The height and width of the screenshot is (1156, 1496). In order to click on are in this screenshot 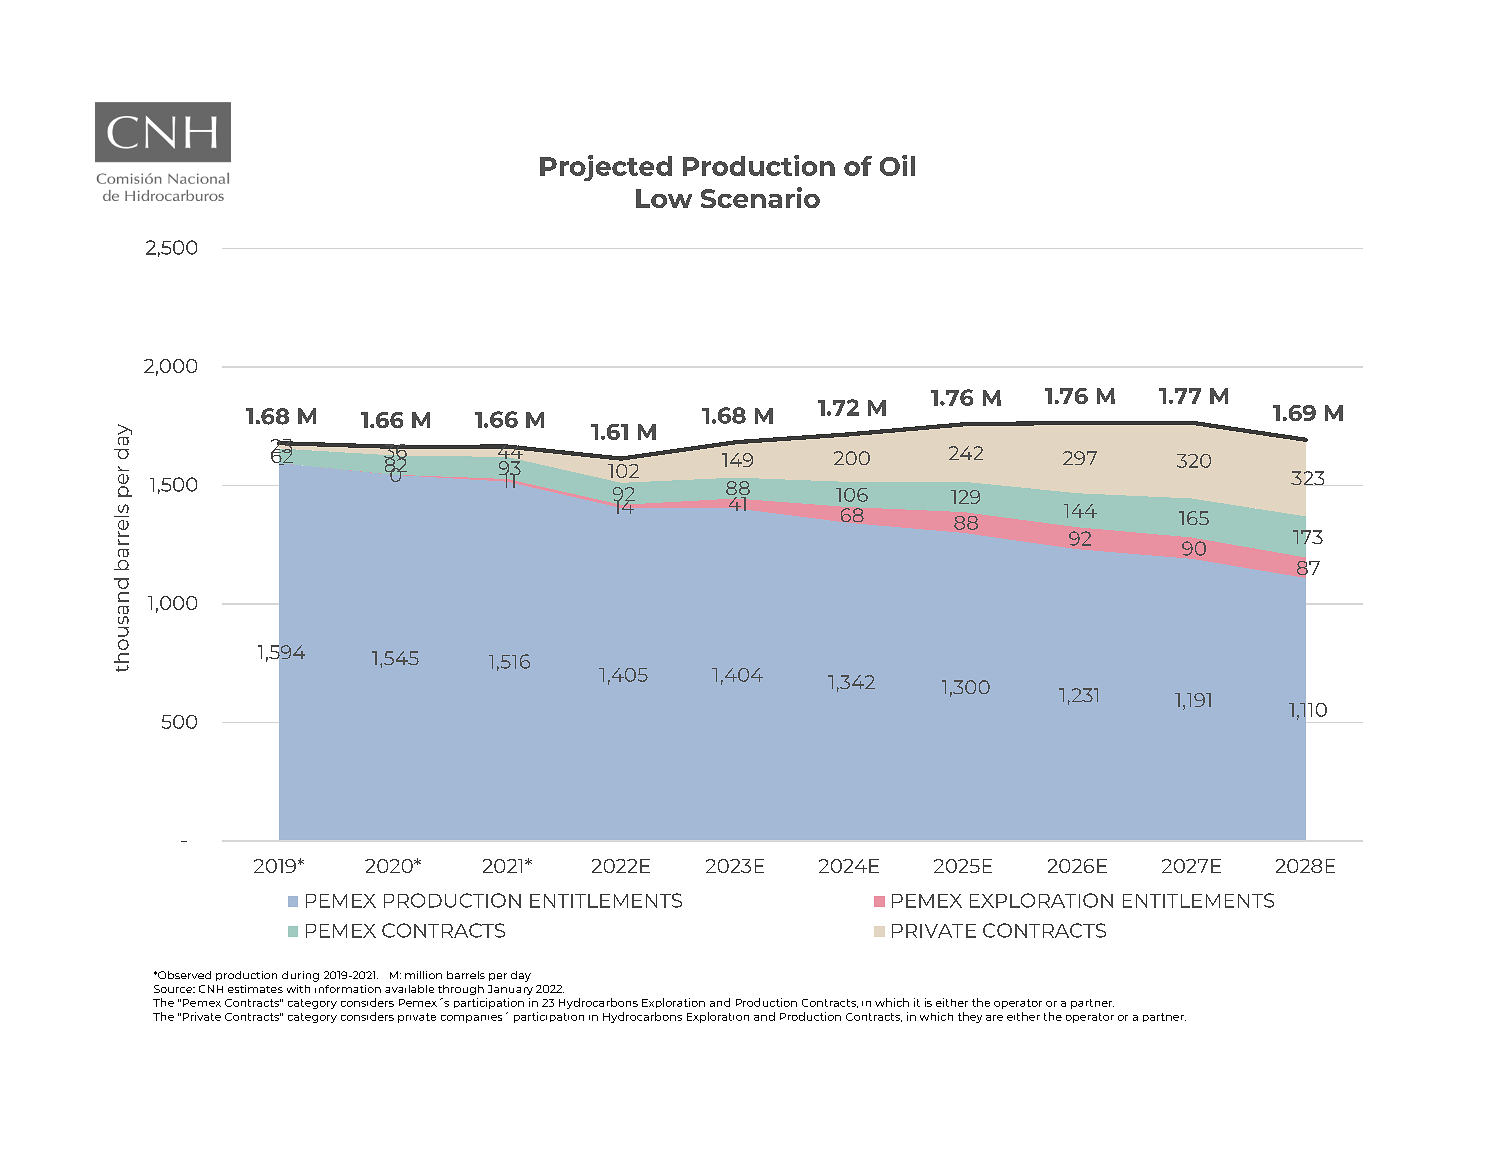, I will do `click(994, 1018)`.
